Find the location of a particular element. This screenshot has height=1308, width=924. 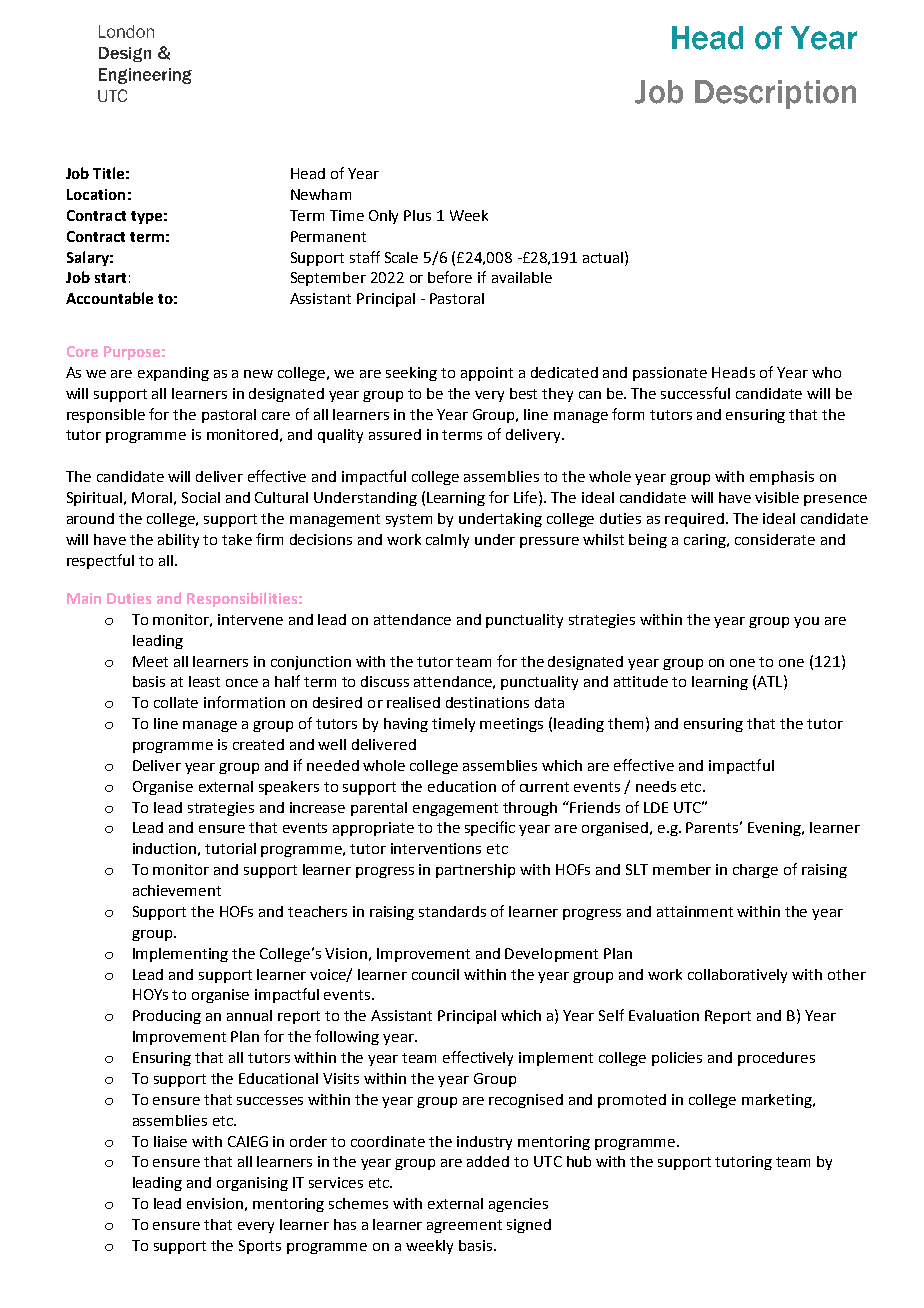

organising is located at coordinates (252, 1184).
